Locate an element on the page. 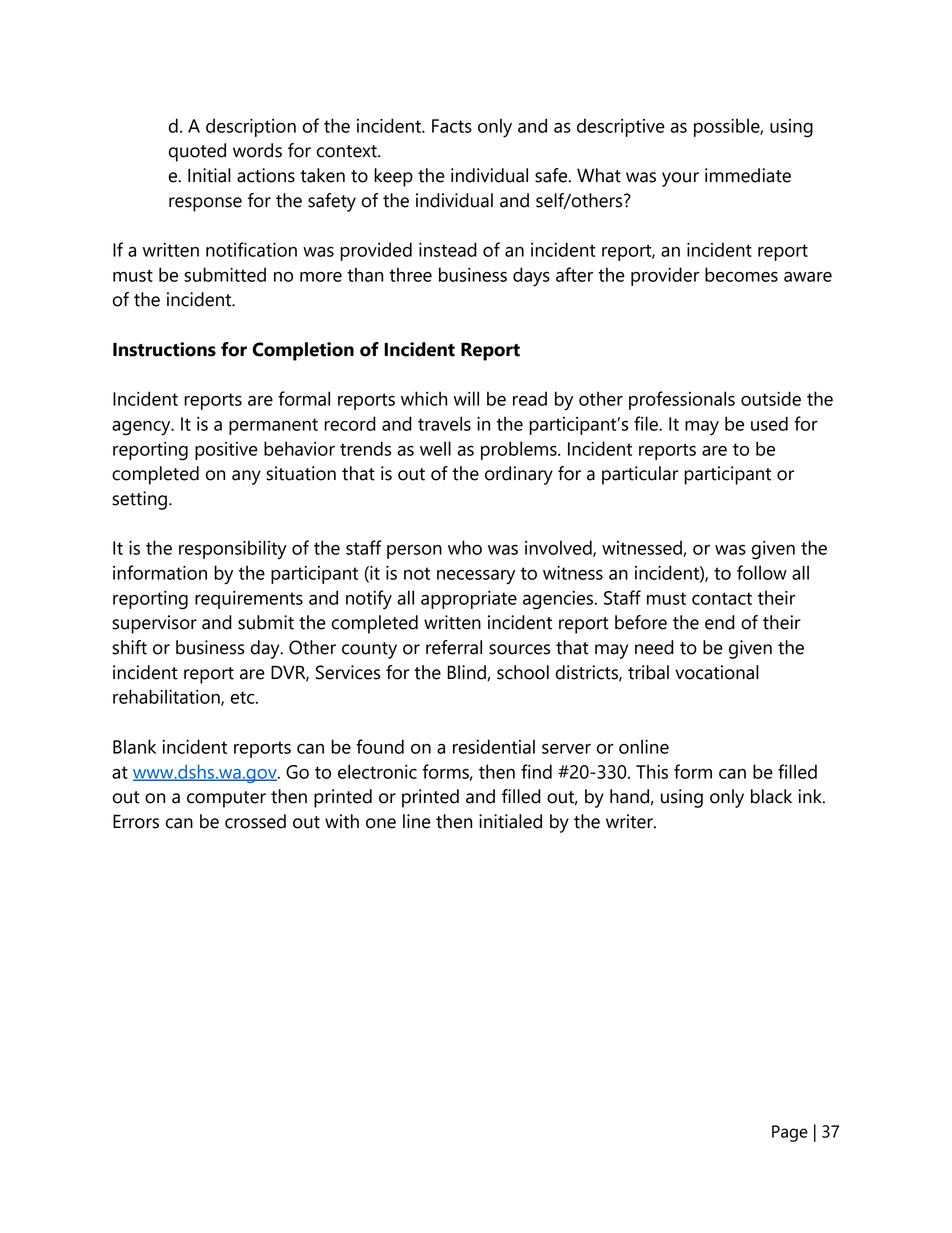 This image has width=952, height=1233. referral is located at coordinates (454, 647).
